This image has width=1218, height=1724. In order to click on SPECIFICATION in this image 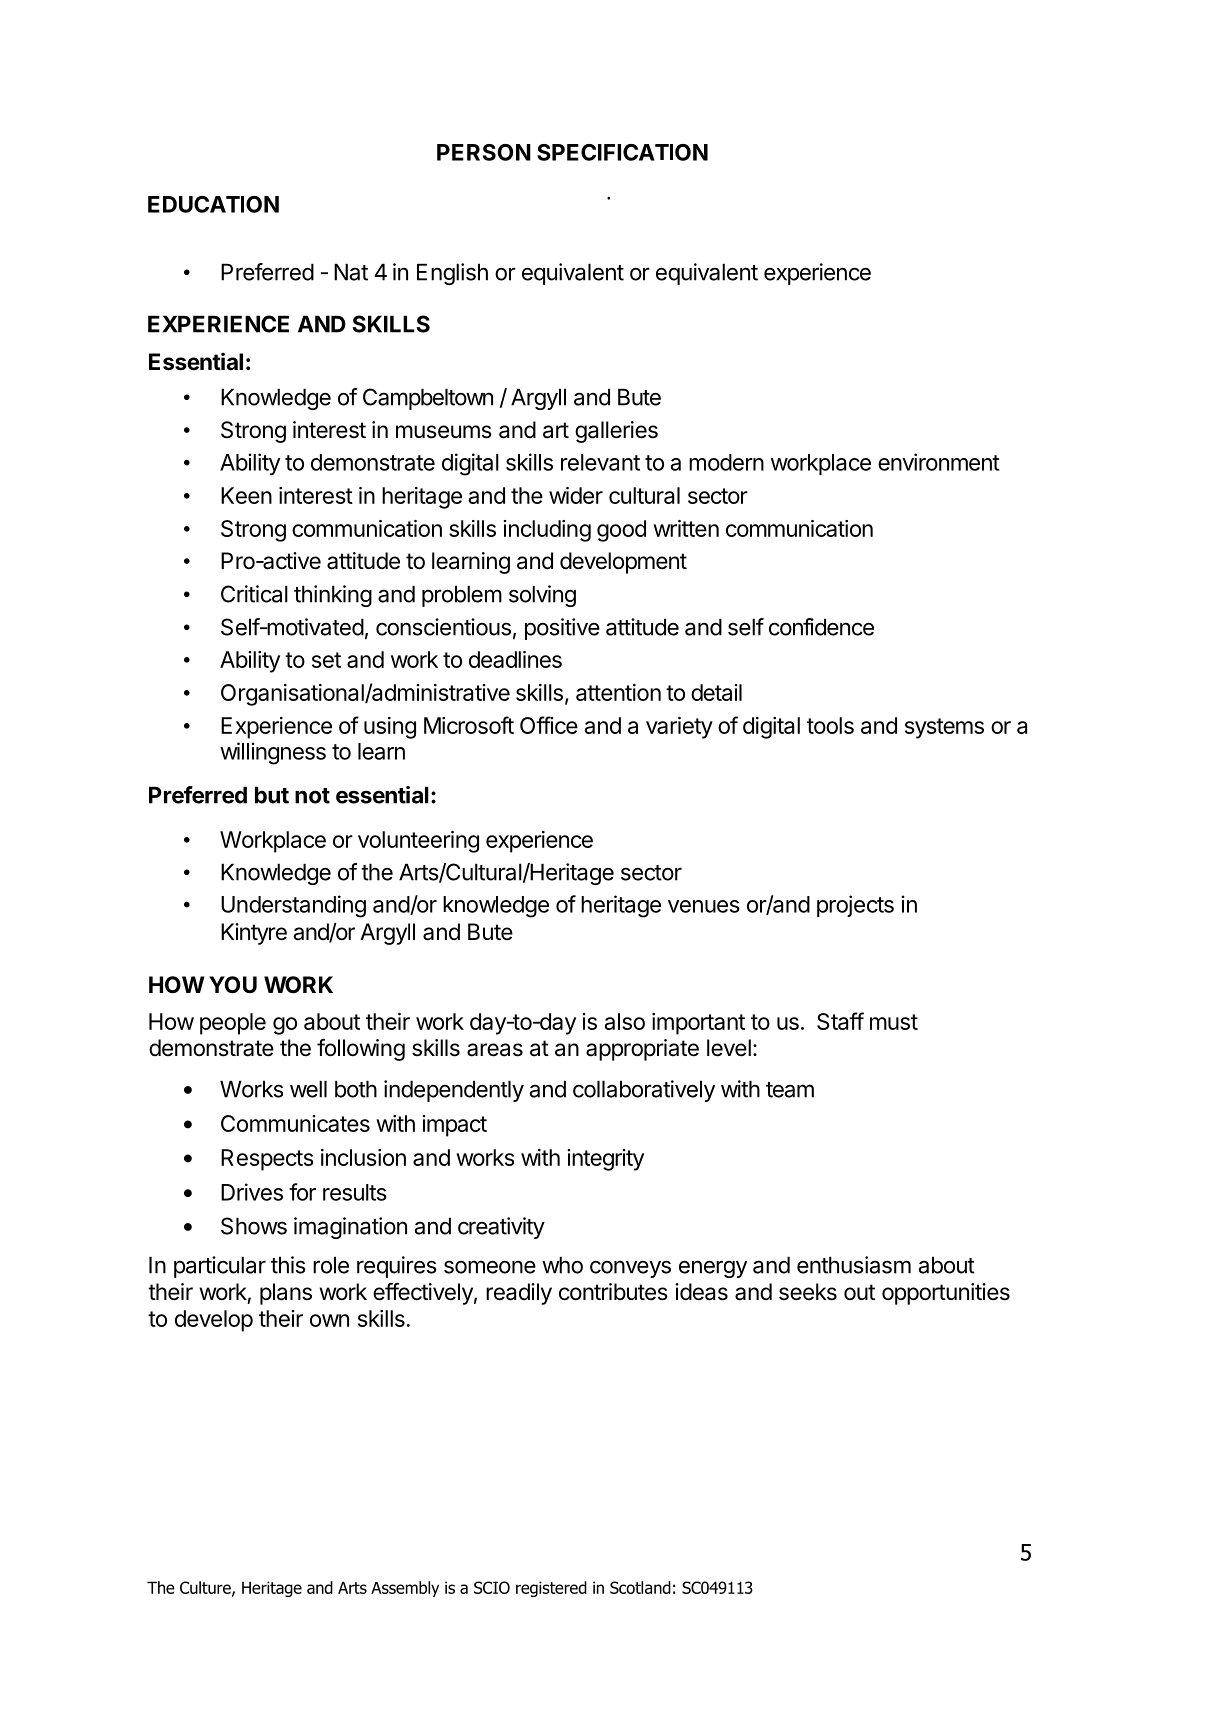, I will do `click(622, 152)`.
